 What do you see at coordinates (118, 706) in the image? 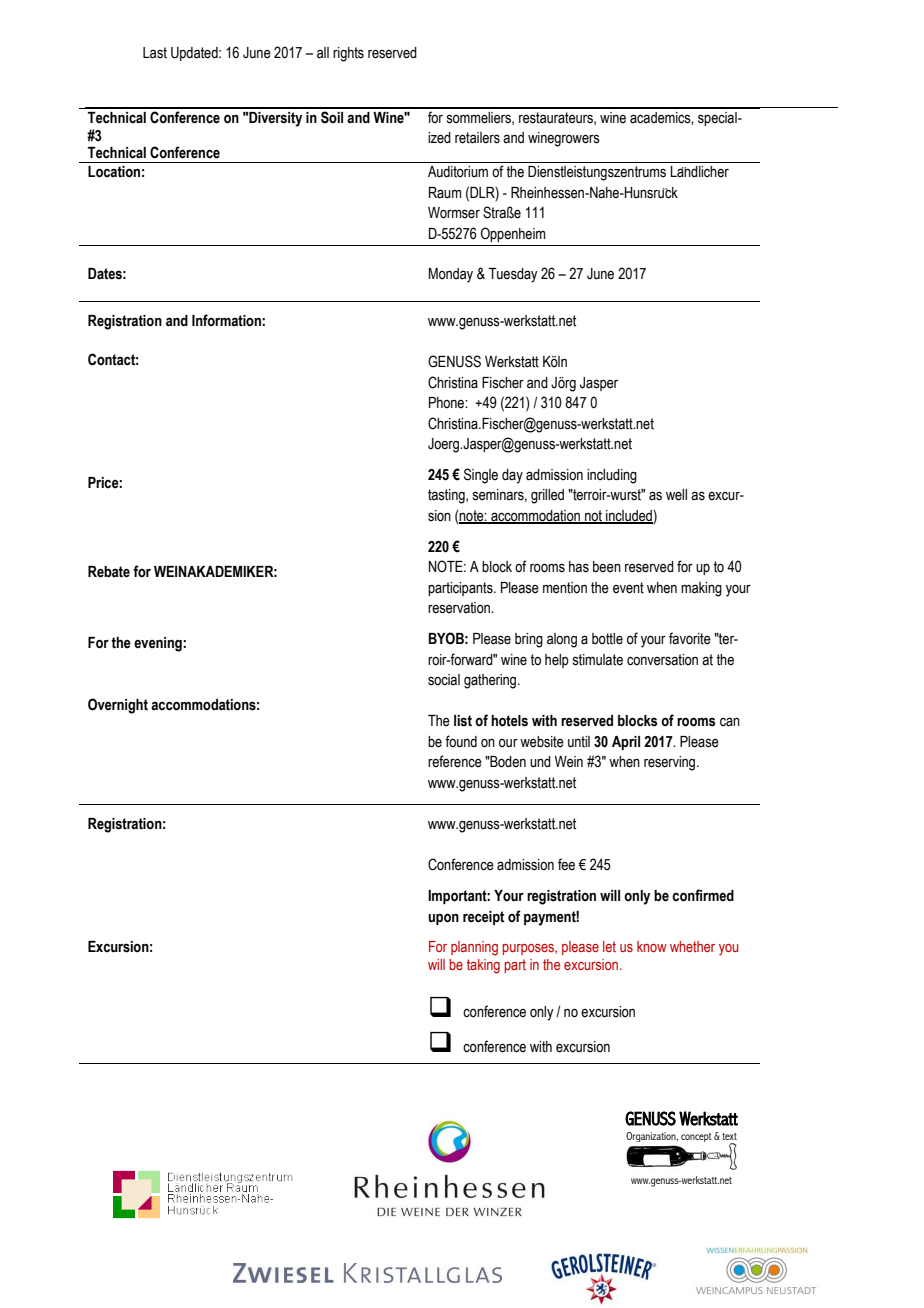
I see `Overnight` at bounding box center [118, 706].
